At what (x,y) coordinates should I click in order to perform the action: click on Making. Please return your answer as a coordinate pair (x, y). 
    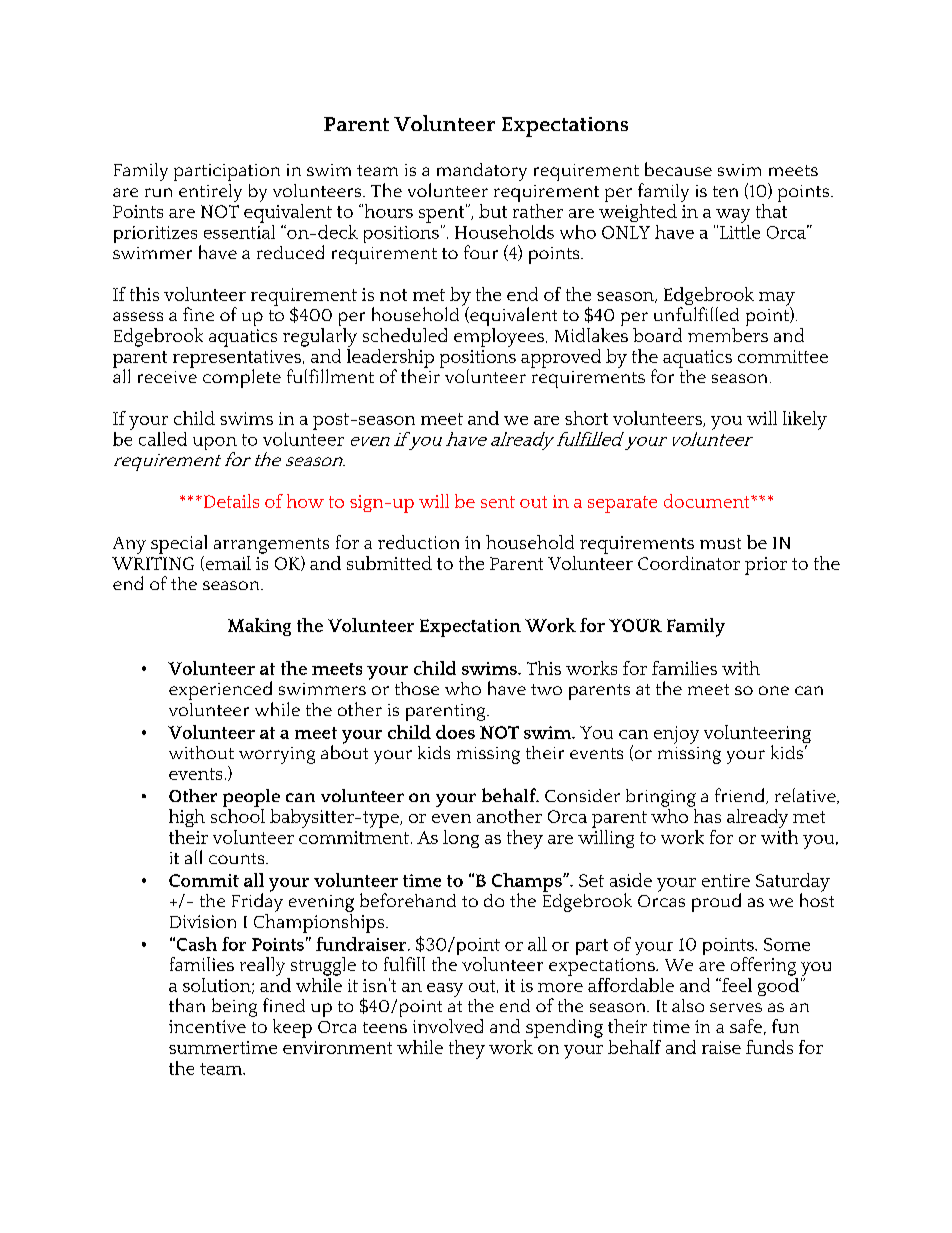
    Looking at the image, I should click on (259, 627).
